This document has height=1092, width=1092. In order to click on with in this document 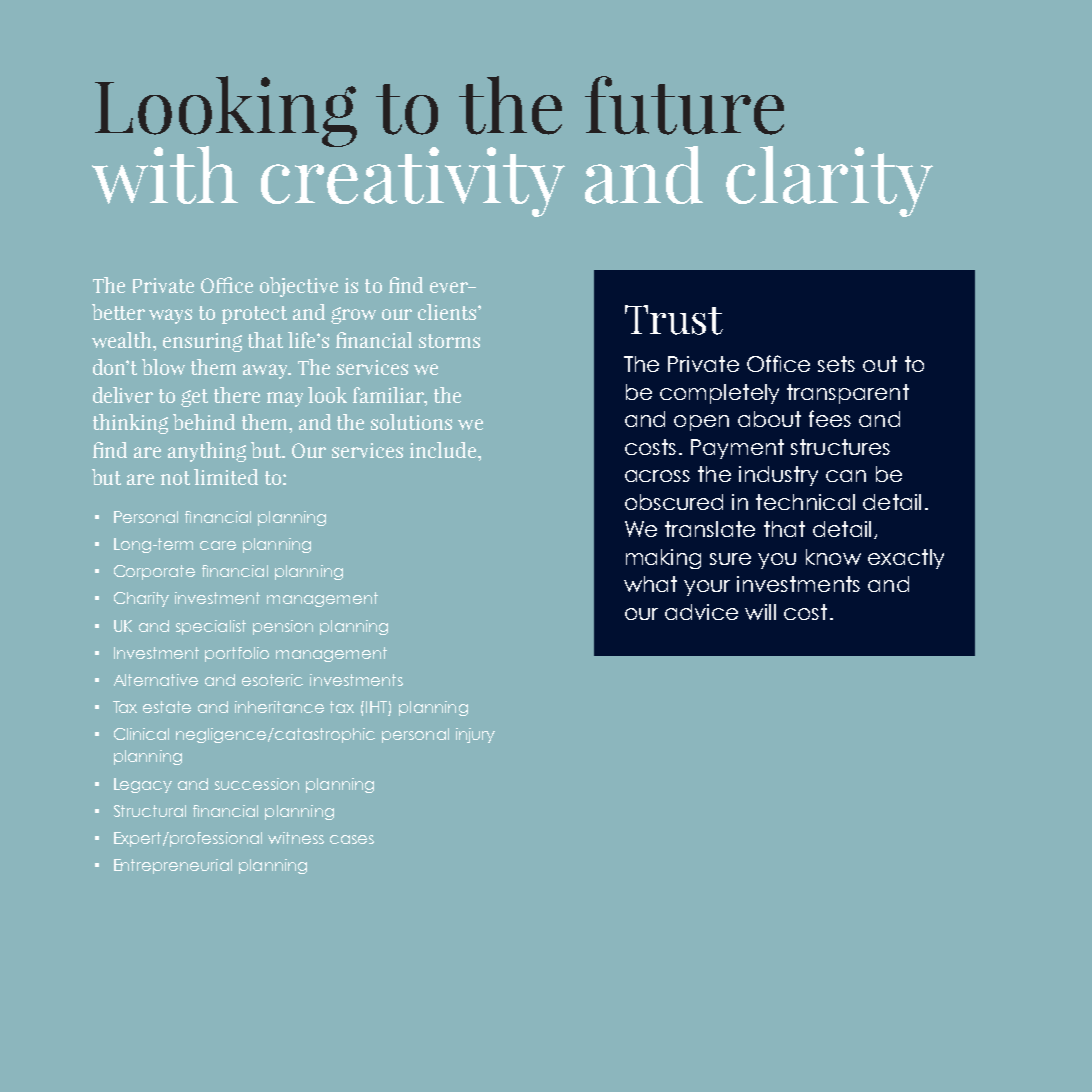, I will do `click(165, 175)`.
